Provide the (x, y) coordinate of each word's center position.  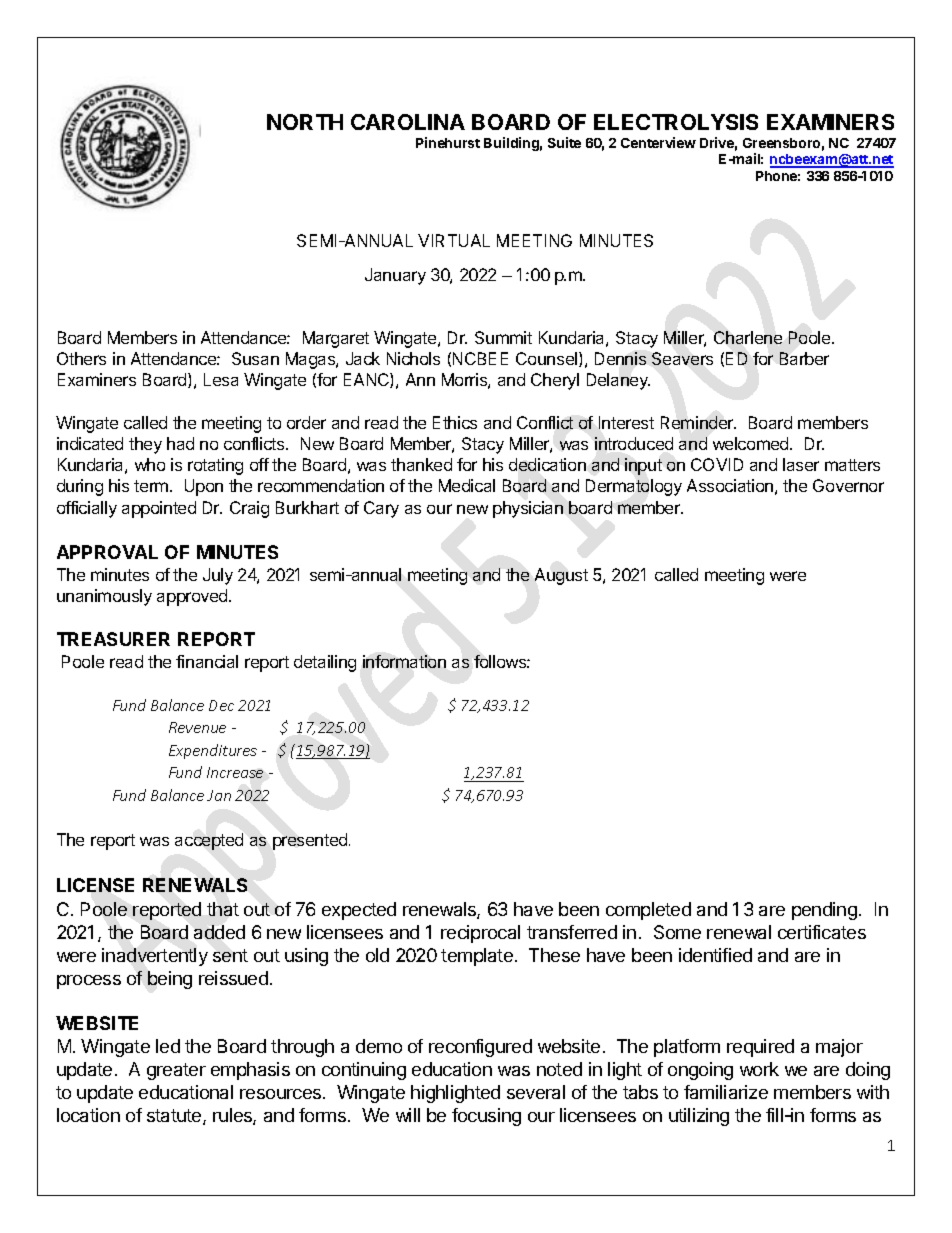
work (759, 1069)
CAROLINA (408, 122)
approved (193, 597)
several (536, 1092)
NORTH (305, 122)
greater (176, 1071)
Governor (848, 485)
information (404, 661)
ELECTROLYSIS (676, 122)
